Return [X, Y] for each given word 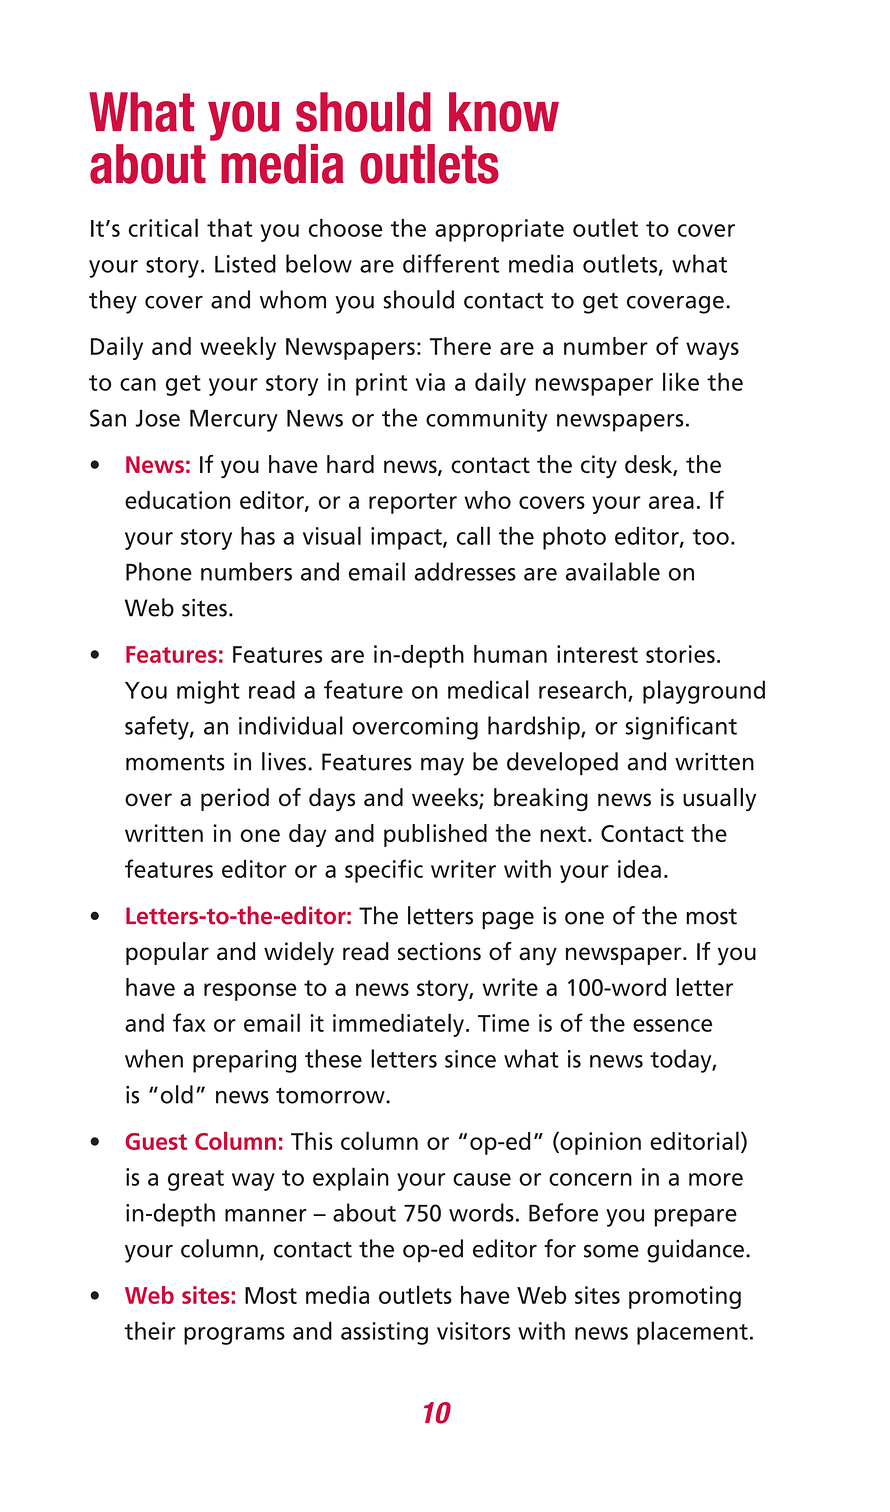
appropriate [499, 230]
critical [163, 227]
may [442, 766]
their [150, 1330]
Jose [157, 418]
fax [189, 1022]
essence [672, 1025]
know [504, 112]
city [599, 466]
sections [439, 951]
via [430, 382]
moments [175, 762]
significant [681, 728]
